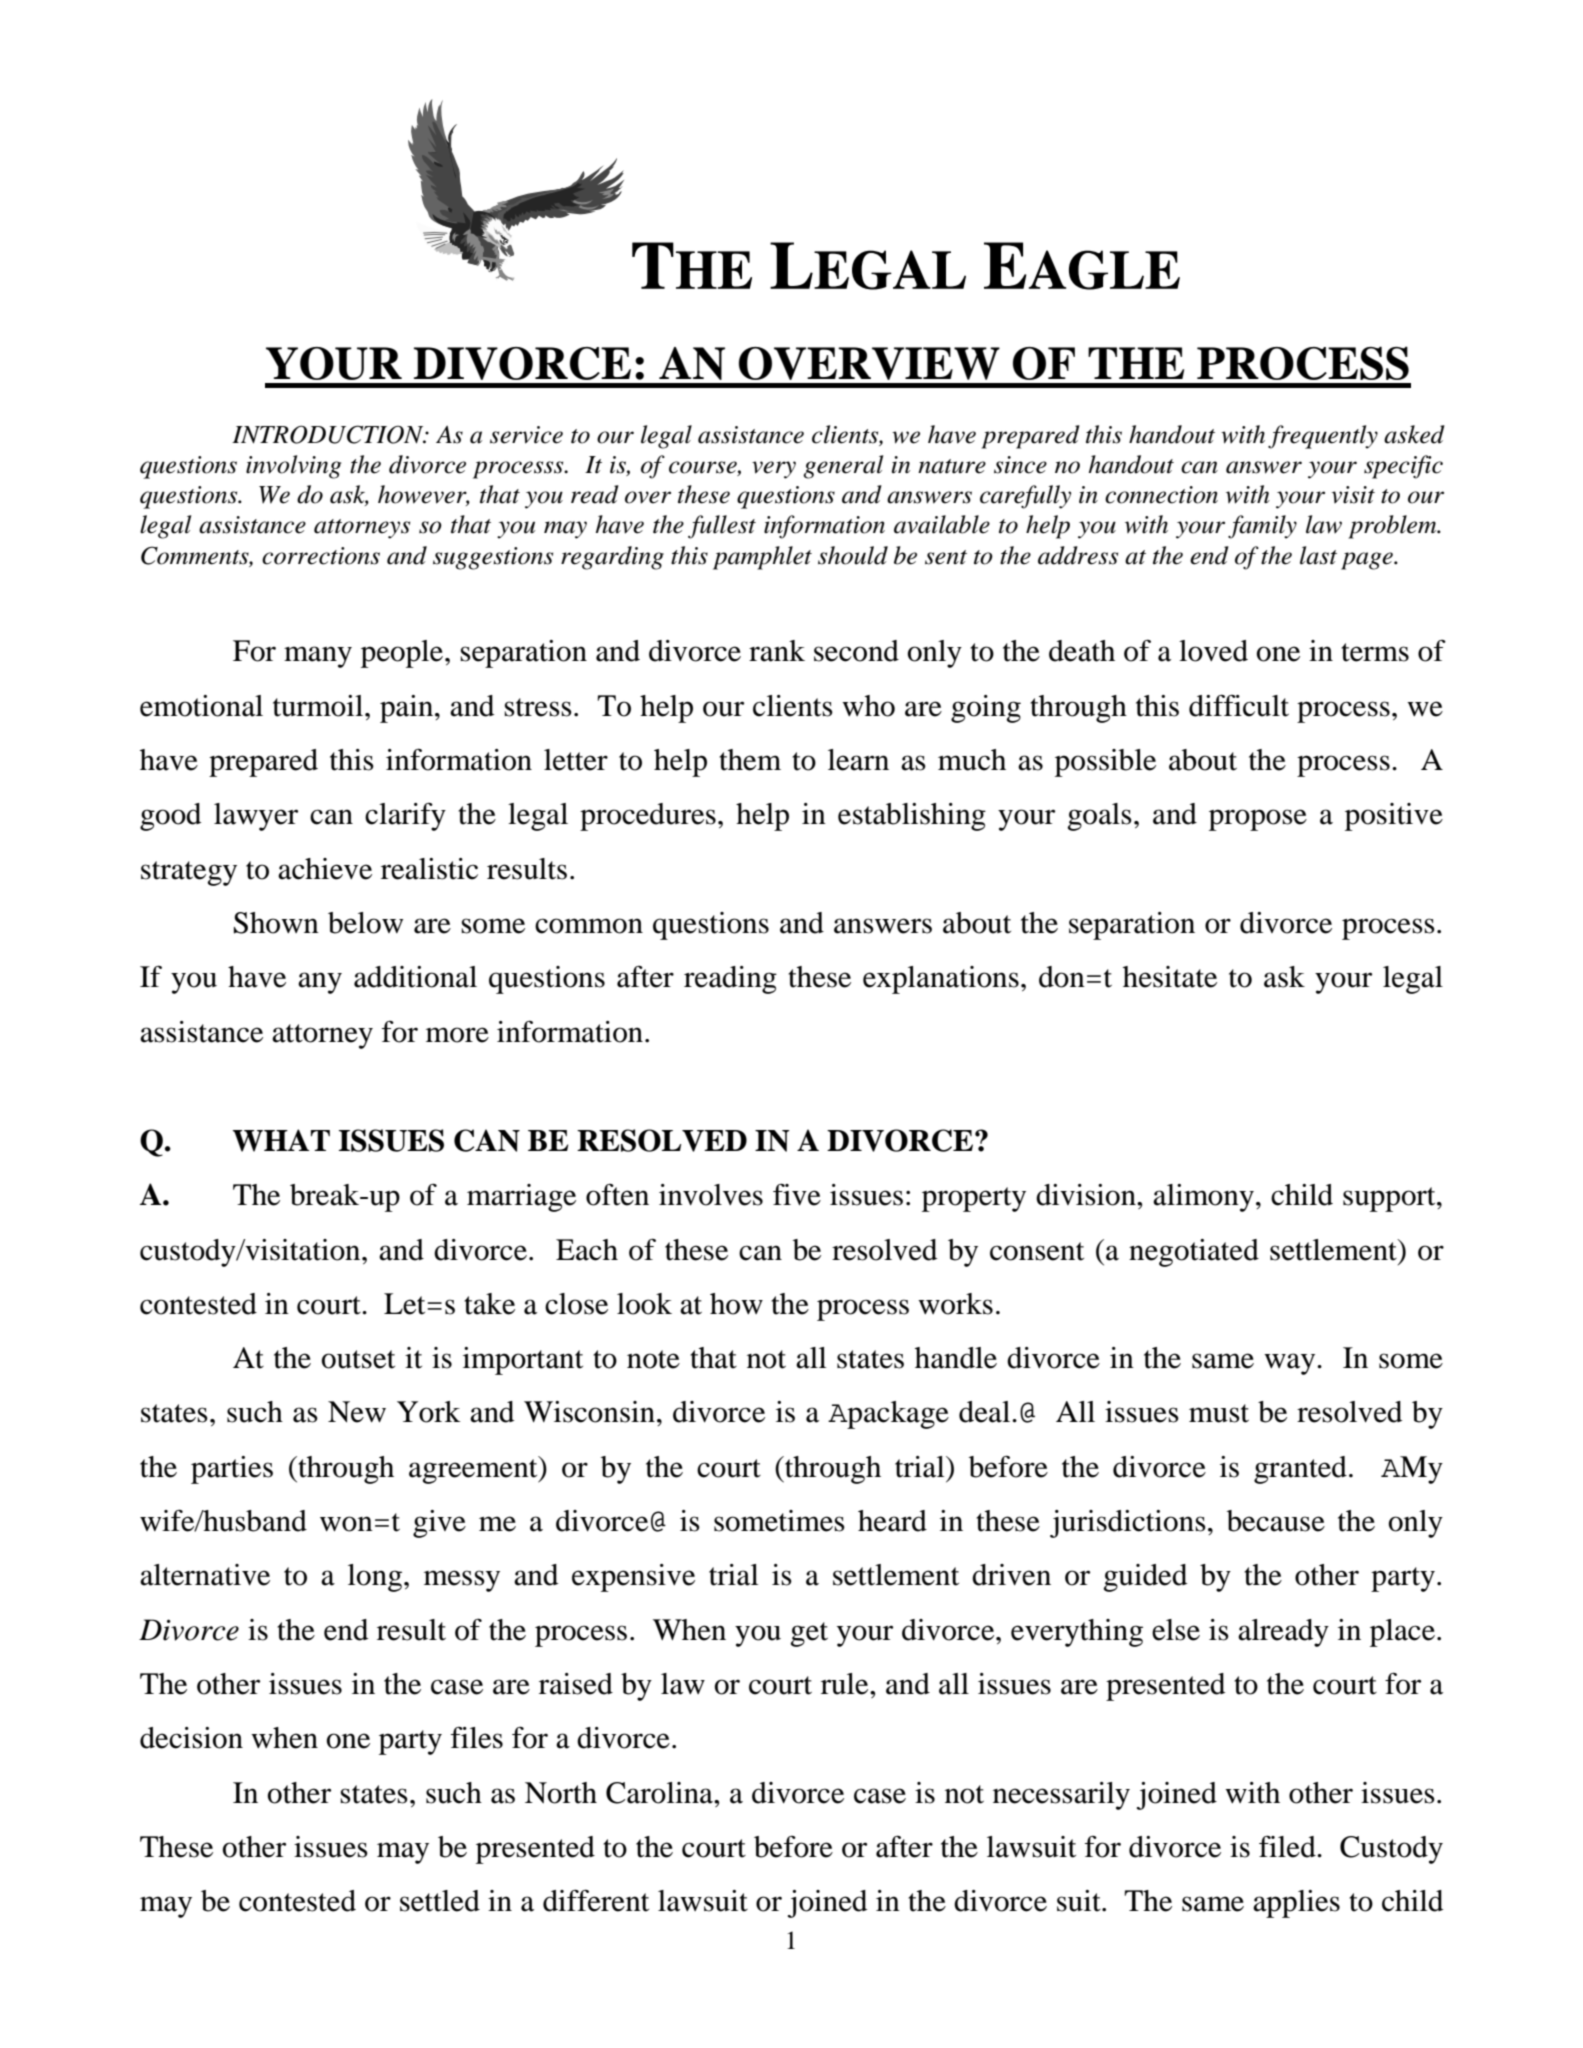  What do you see at coordinates (750, 760) in the screenshot?
I see `them` at bounding box center [750, 760].
